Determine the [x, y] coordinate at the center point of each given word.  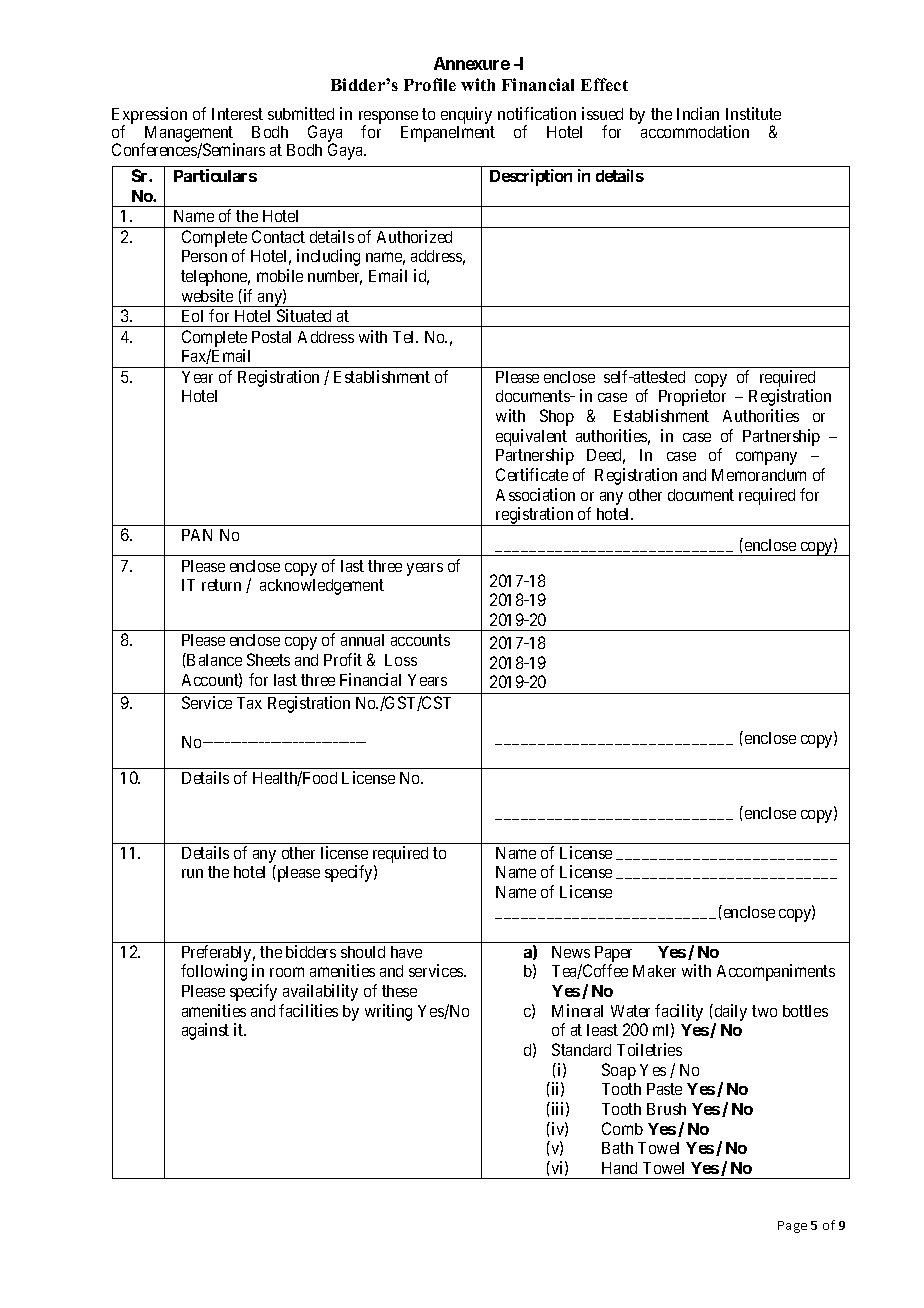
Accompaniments [776, 972]
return [221, 585]
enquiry [467, 117]
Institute [753, 113]
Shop [557, 417]
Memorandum [759, 475]
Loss [401, 660]
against [205, 1031]
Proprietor [692, 397]
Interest [237, 114]
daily [729, 1012]
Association [535, 494]
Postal [271, 337]
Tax [249, 703]
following [214, 972]
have [406, 952]
